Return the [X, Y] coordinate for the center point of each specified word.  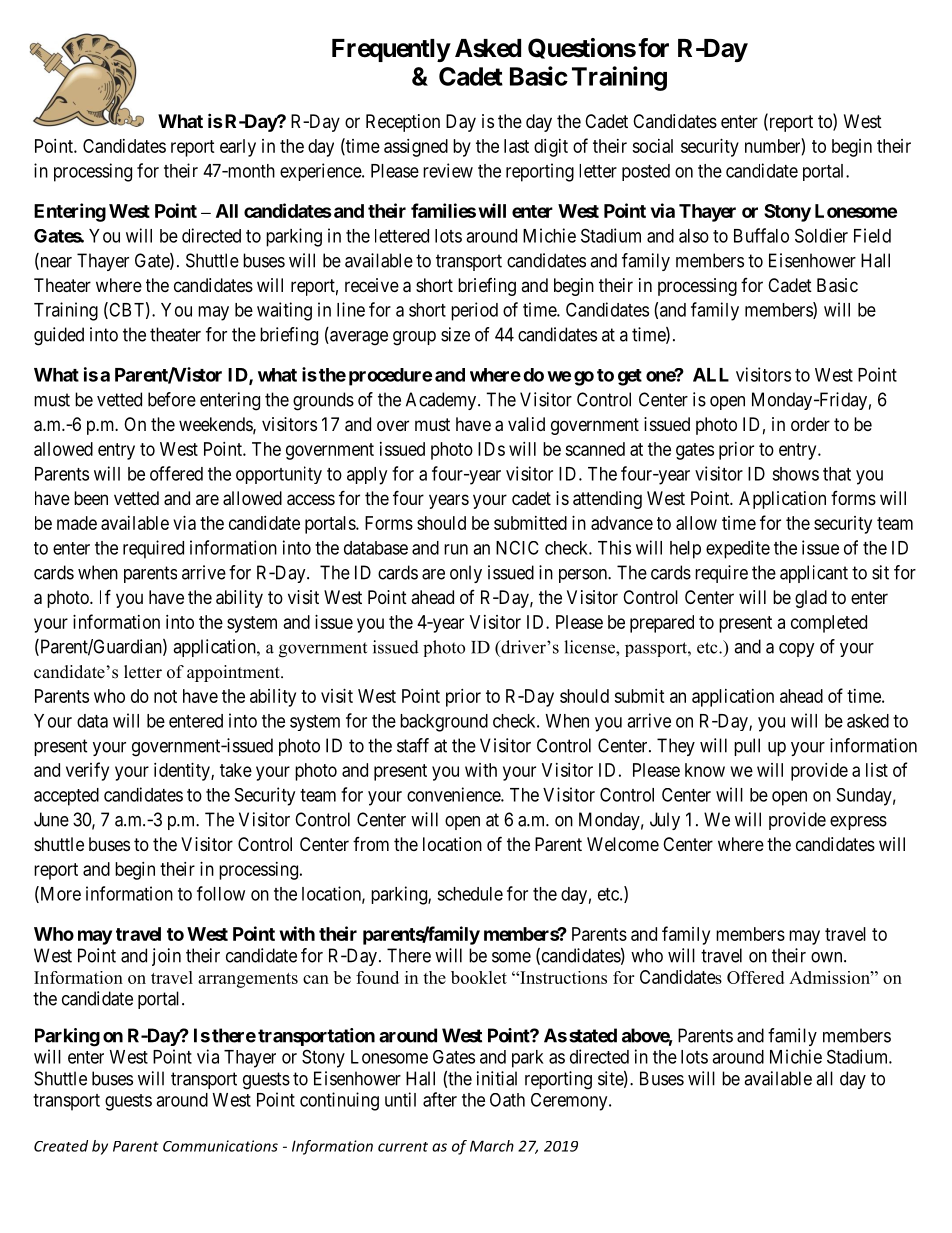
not [165, 696]
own [828, 957]
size [455, 334]
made [77, 523]
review [448, 170]
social [652, 146]
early [238, 148]
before [172, 399]
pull [747, 747]
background [444, 723]
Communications [220, 1146]
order [810, 424]
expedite [738, 549]
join [166, 957]
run [456, 549]
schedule [470, 894]
